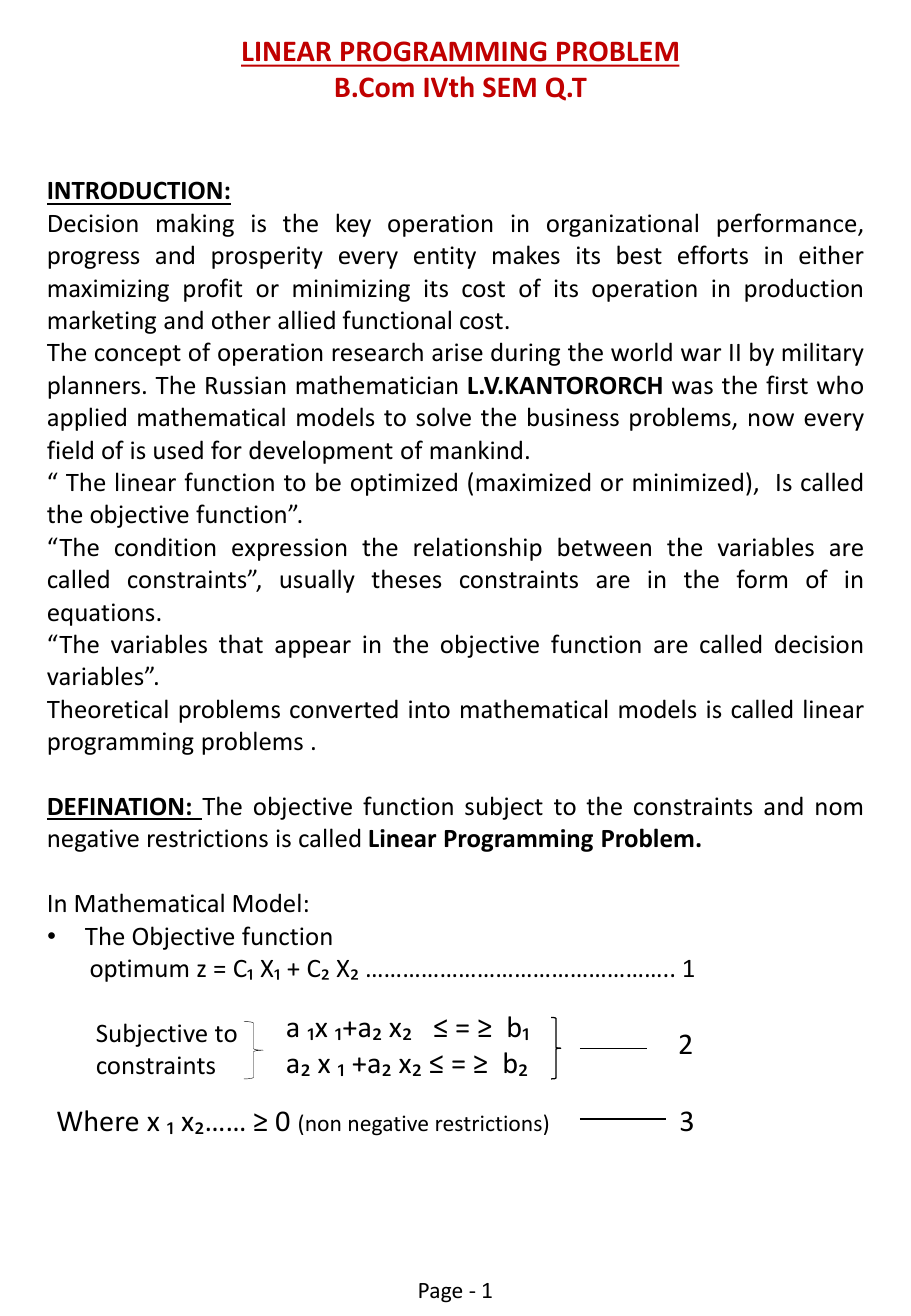 Image resolution: width=911 pixels, height=1316 pixels. Describe the element at coordinates (713, 255) in the image. I see `efforts` at that location.
